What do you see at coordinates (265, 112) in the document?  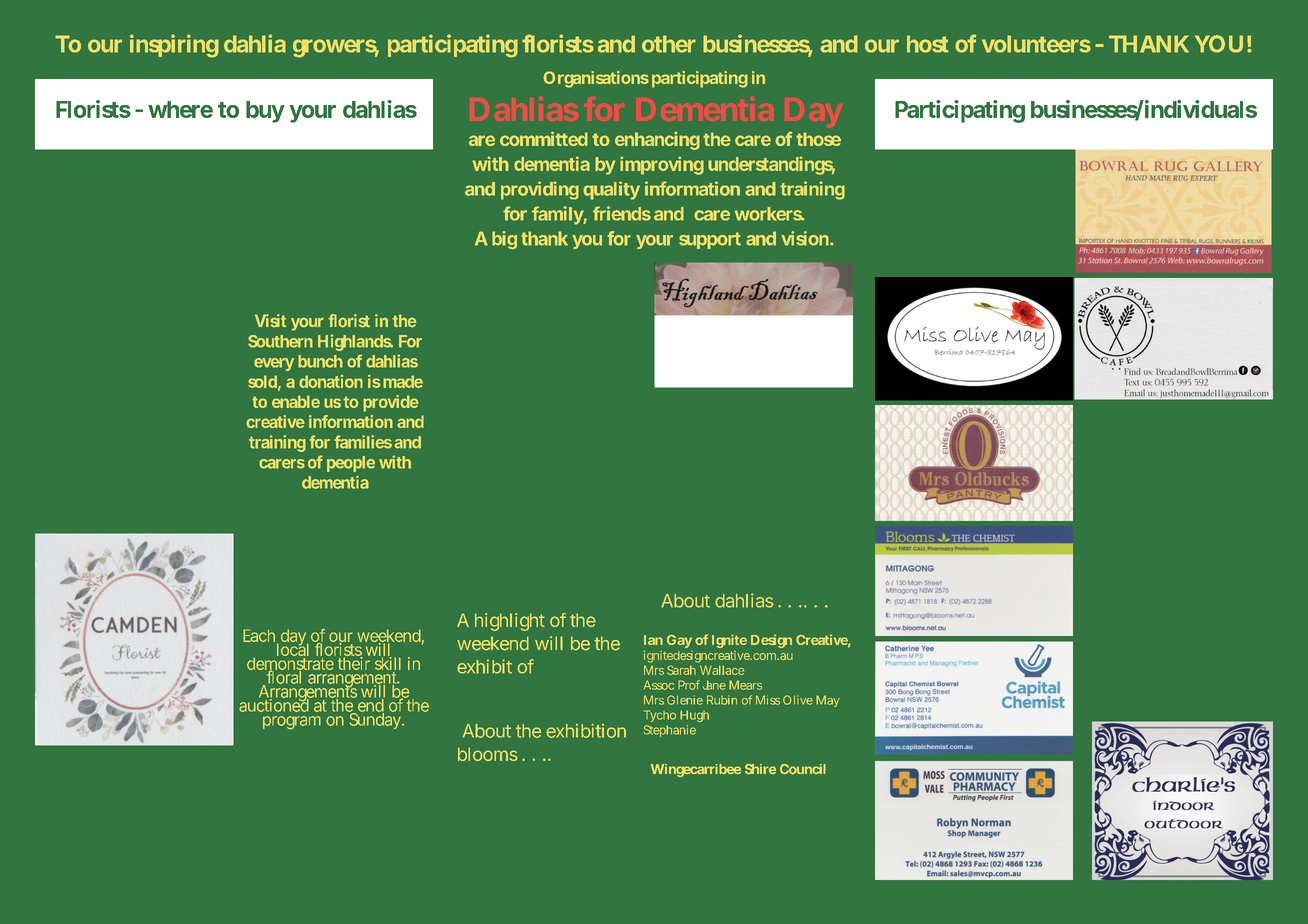 I see `buy` at bounding box center [265, 112].
